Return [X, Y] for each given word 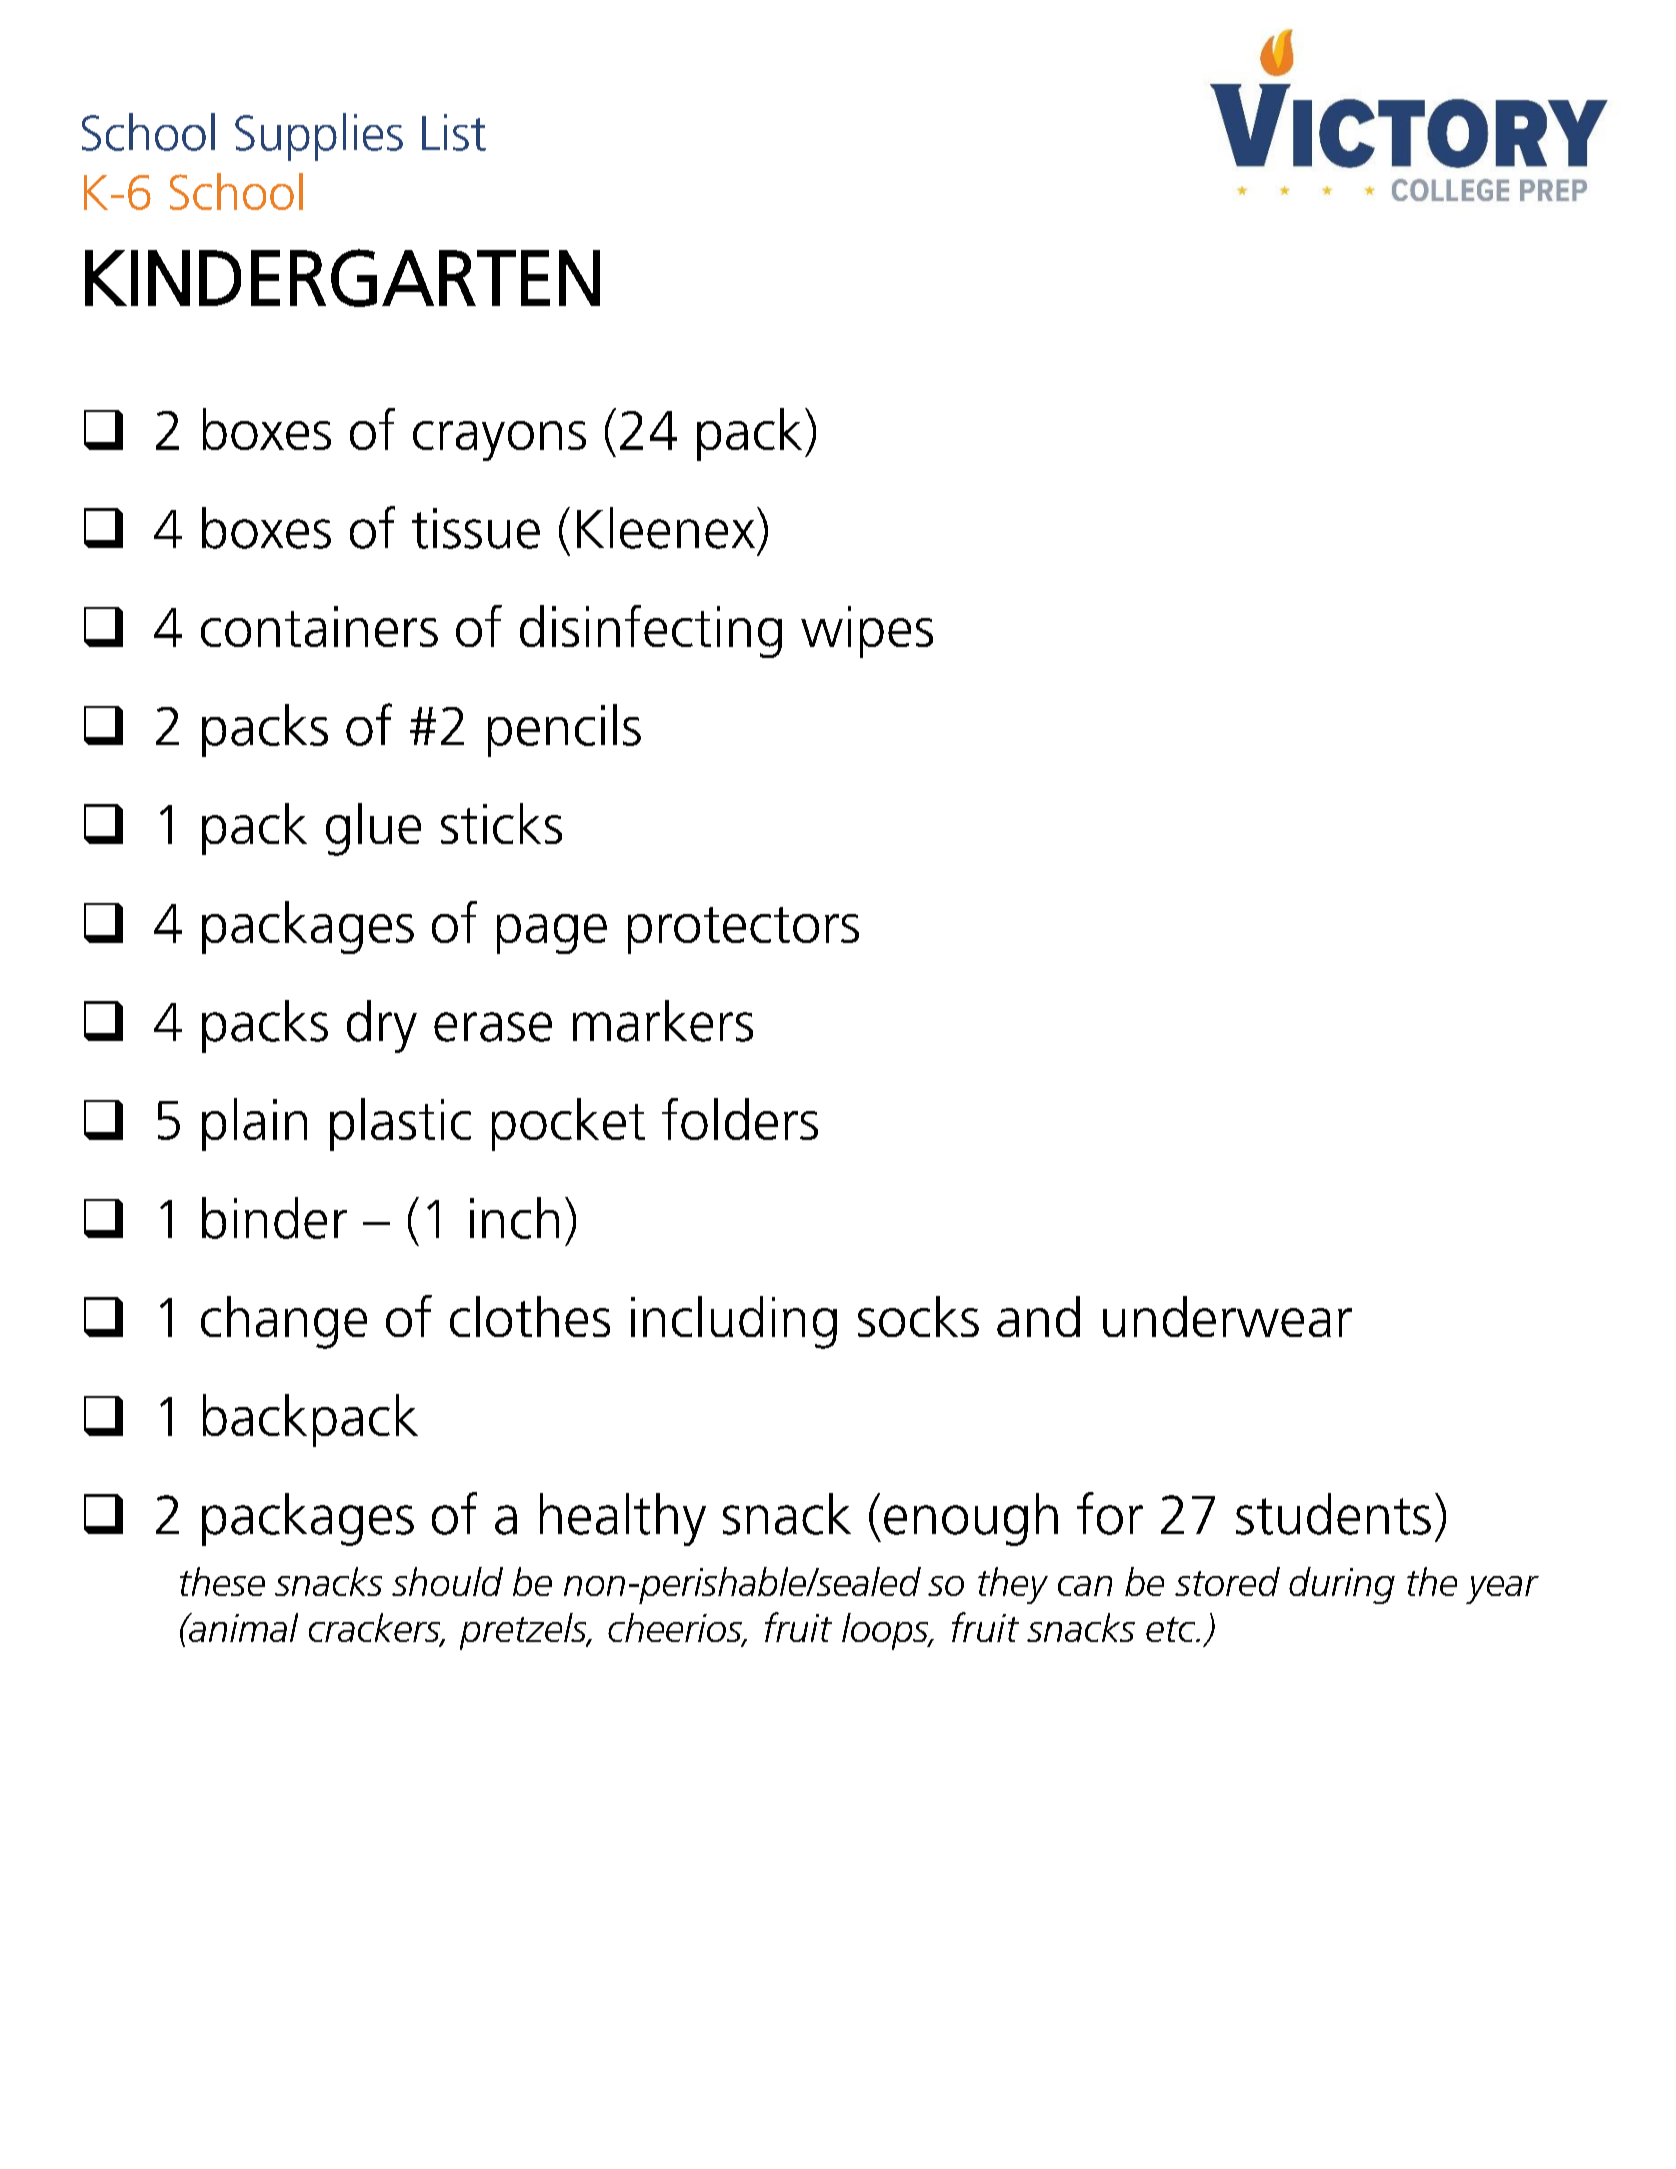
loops [886, 1631]
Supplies [319, 137]
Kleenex [666, 528]
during [1342, 1585]
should [447, 1581]
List [454, 132]
